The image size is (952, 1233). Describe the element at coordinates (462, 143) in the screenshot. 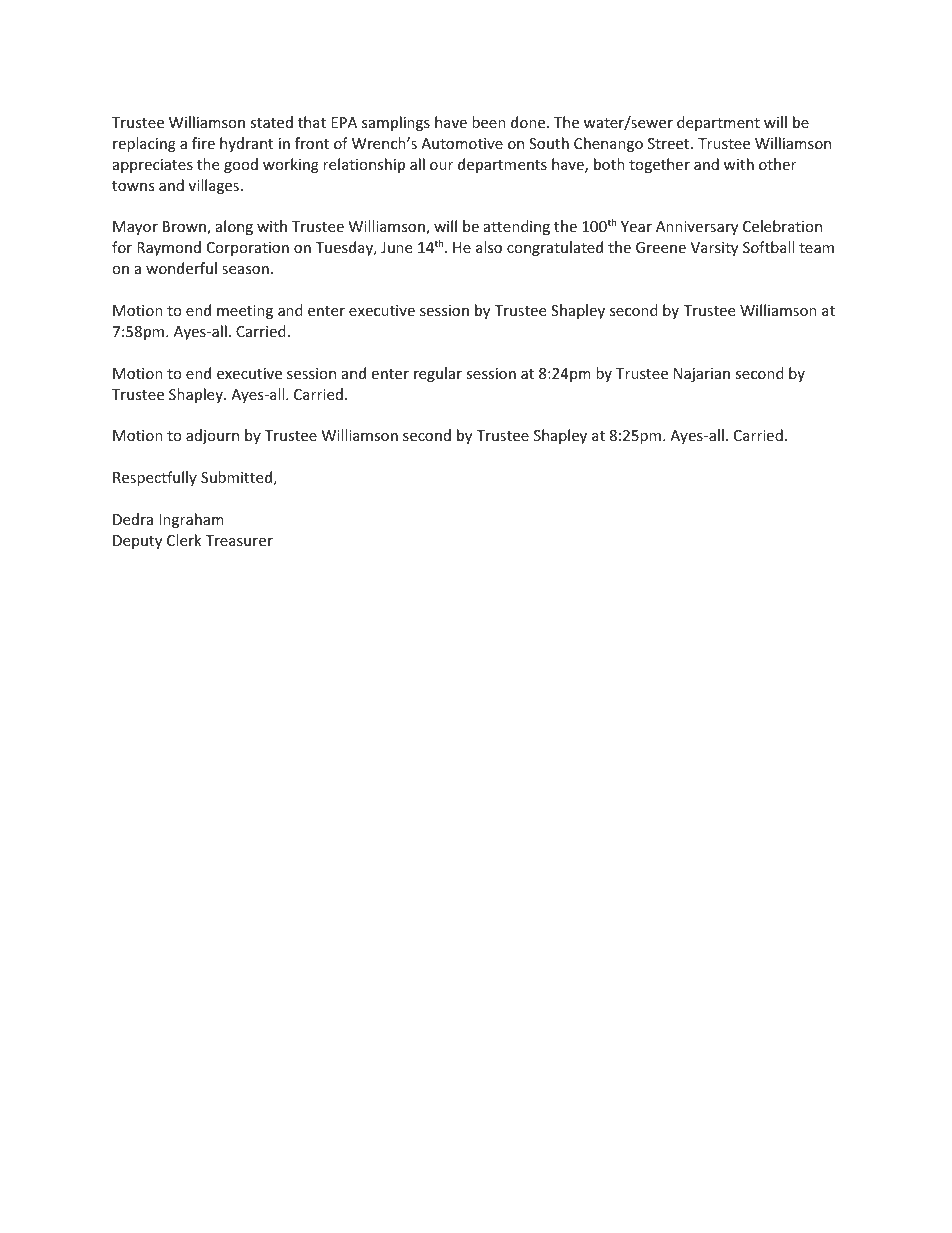

I see `Automotive` at that location.
